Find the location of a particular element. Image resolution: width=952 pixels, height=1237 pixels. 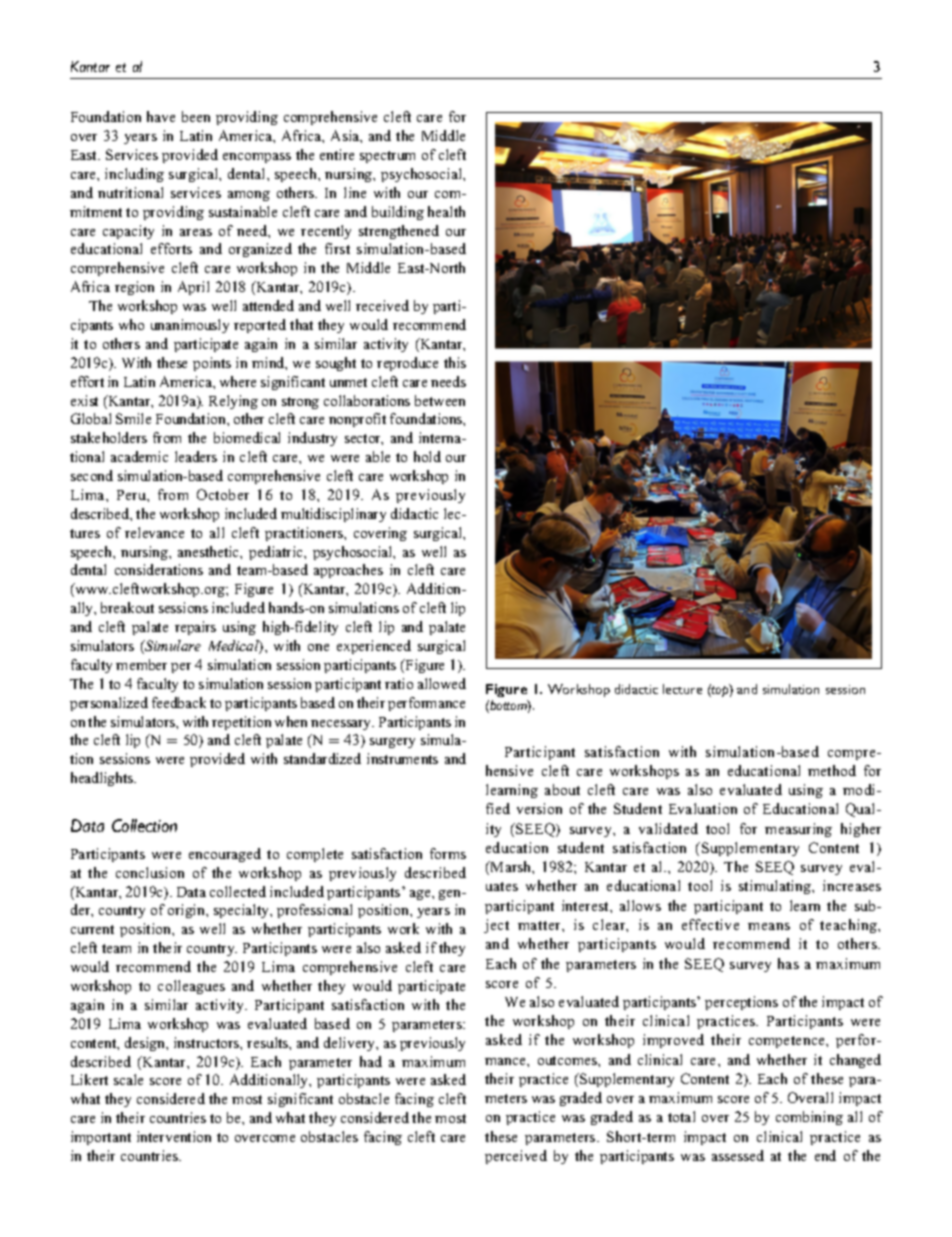

have is located at coordinates (161, 116).
